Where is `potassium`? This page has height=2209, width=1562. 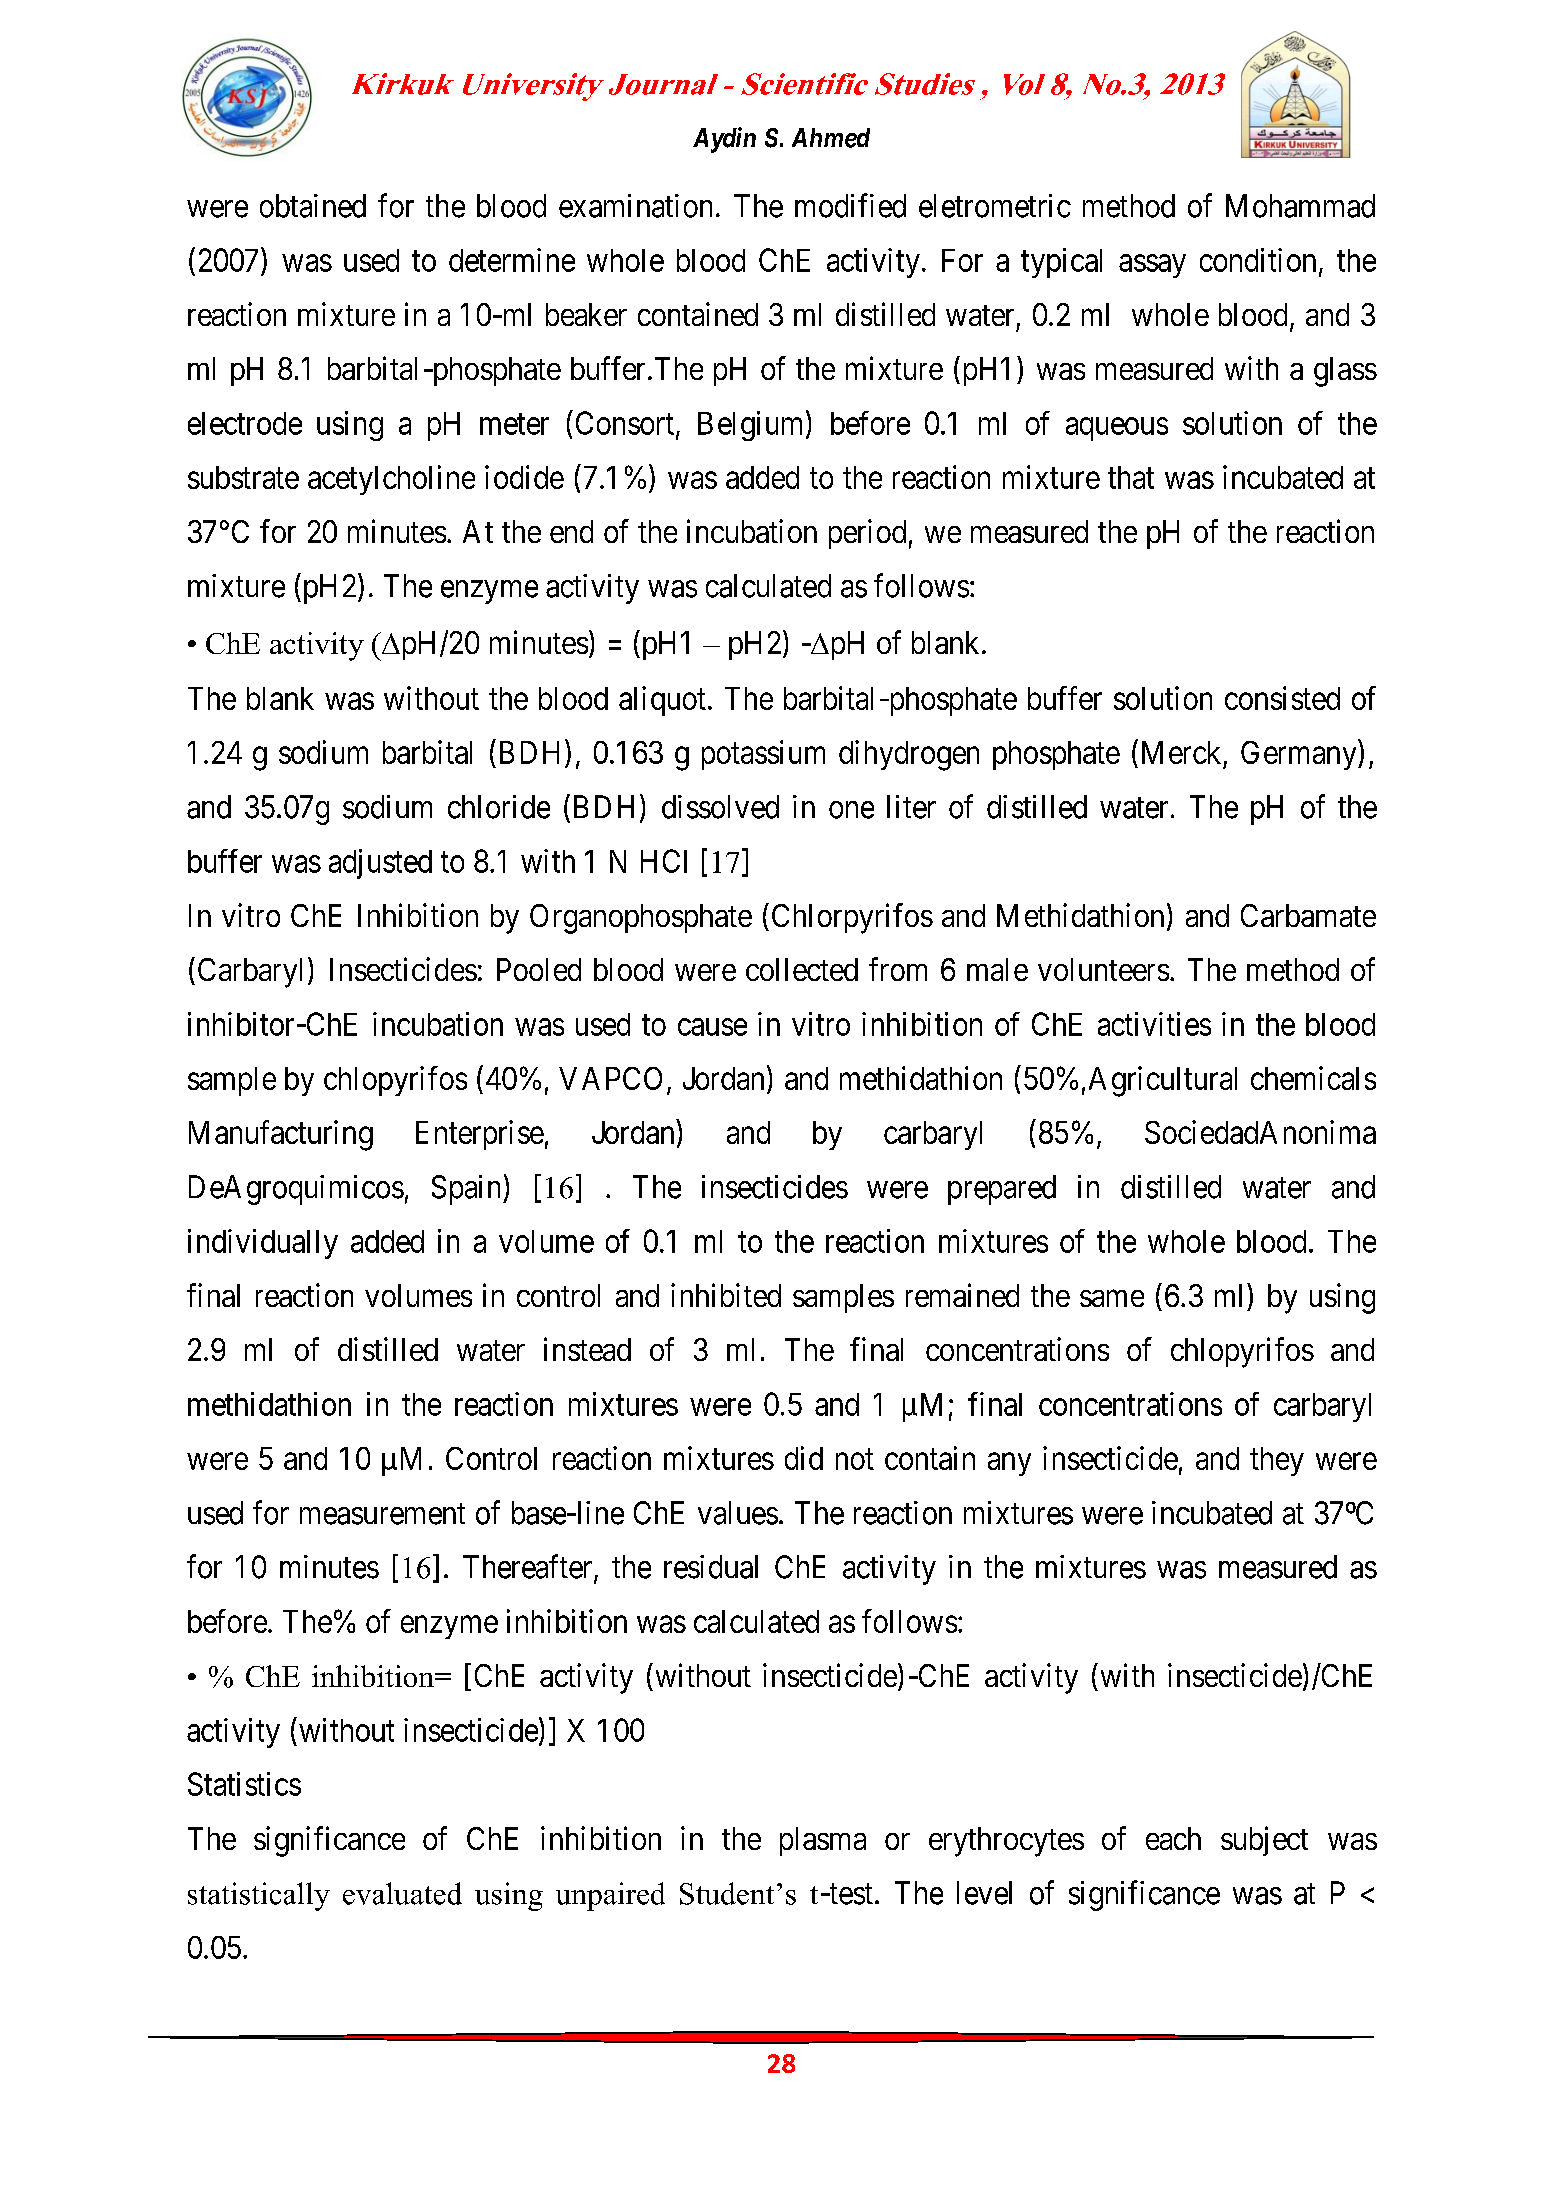 potassium is located at coordinates (763, 755).
